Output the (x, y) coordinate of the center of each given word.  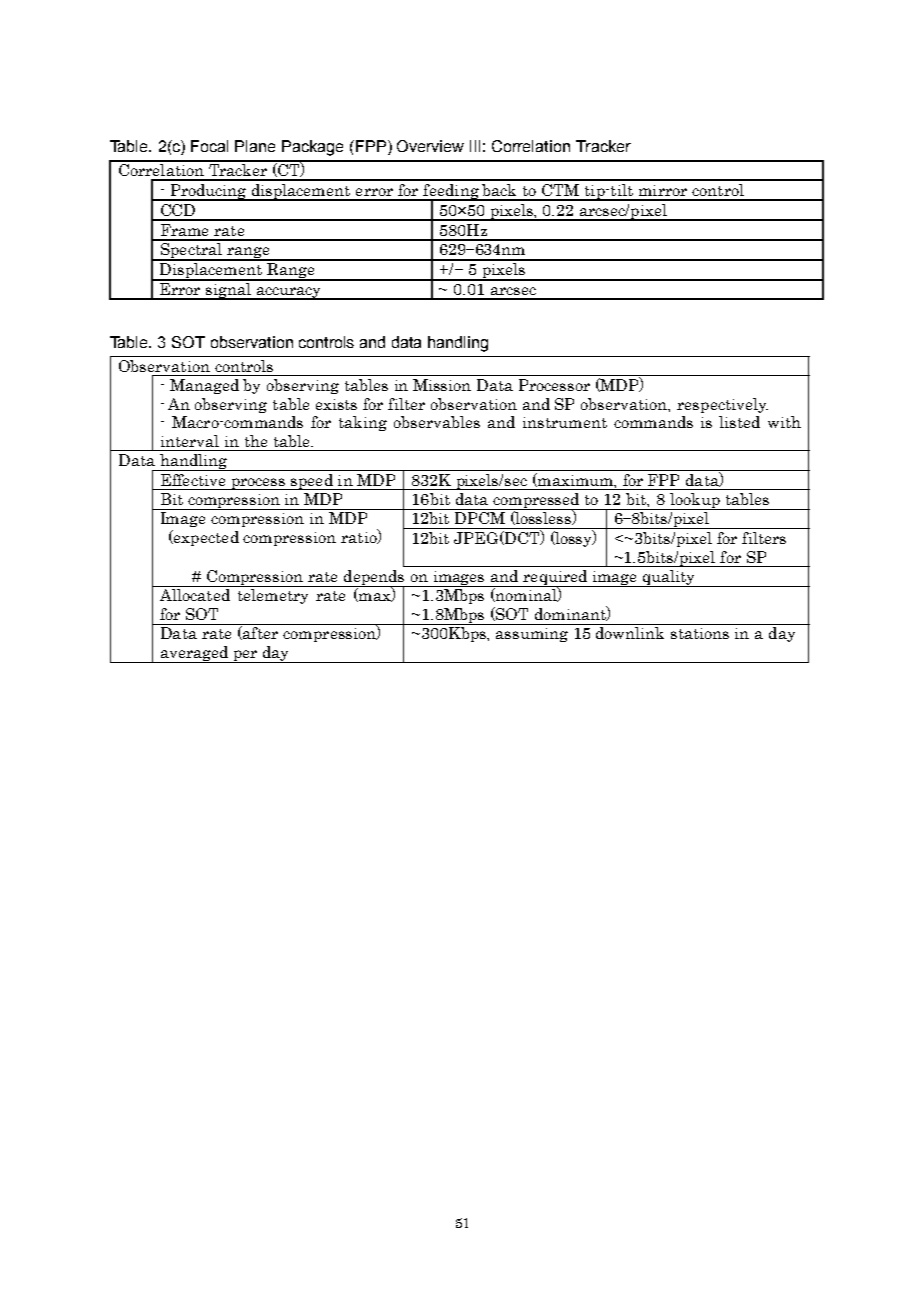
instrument (565, 422)
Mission (442, 385)
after (259, 633)
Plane (255, 146)
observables (437, 422)
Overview (430, 146)
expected (205, 538)
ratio (360, 536)
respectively (722, 405)
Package (312, 148)
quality (669, 578)
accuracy (289, 293)
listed (739, 422)
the (256, 441)
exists (336, 404)
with (784, 422)
